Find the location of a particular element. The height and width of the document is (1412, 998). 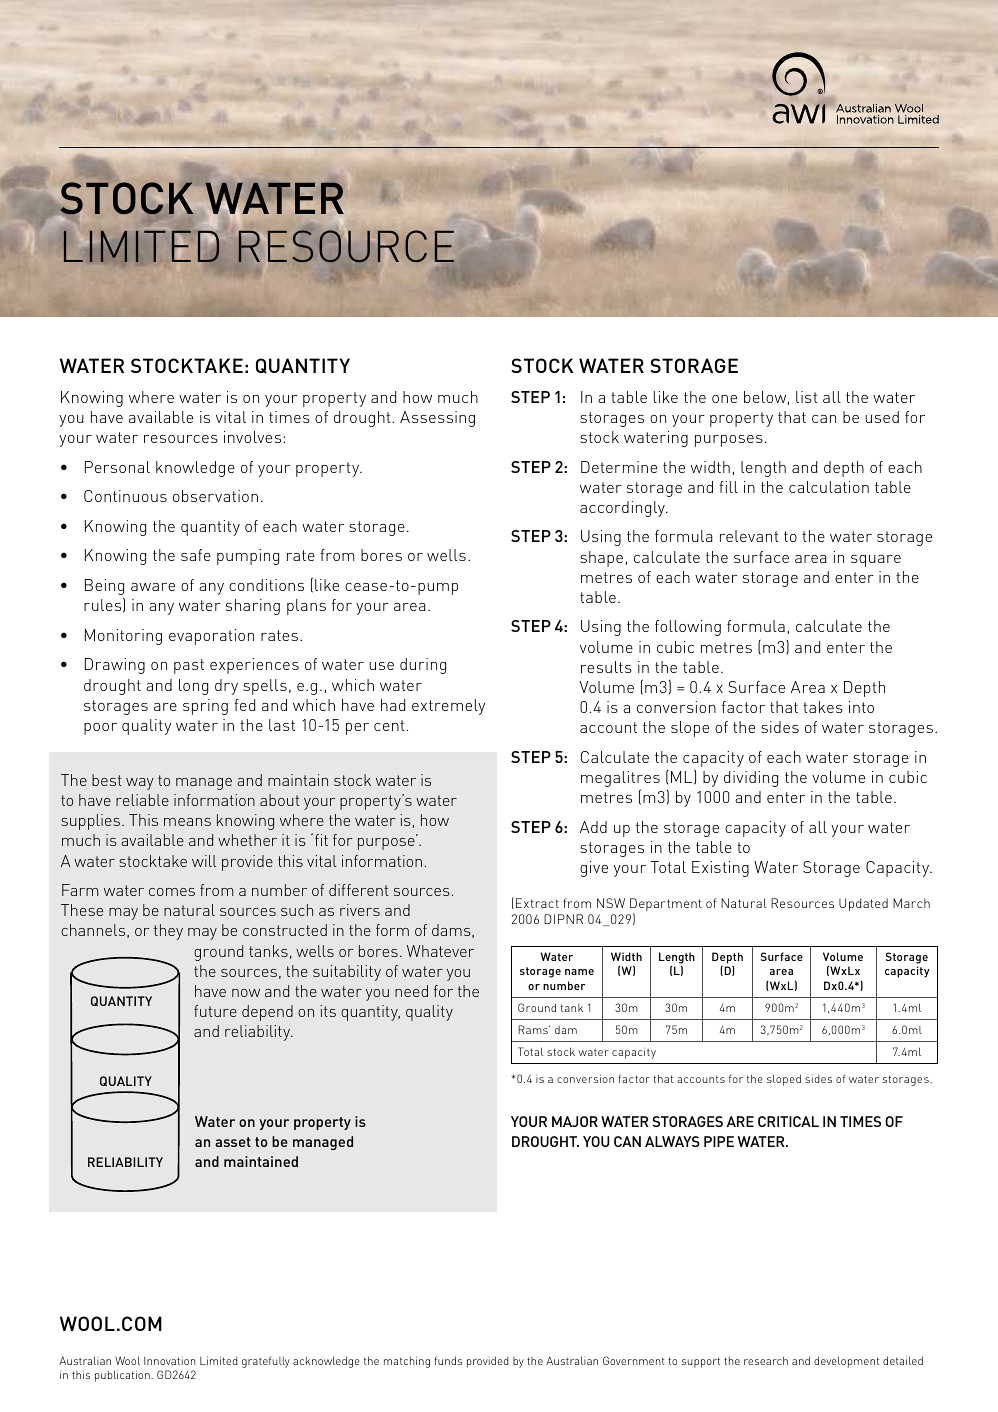

Innovation is located at coordinates (170, 1360).
